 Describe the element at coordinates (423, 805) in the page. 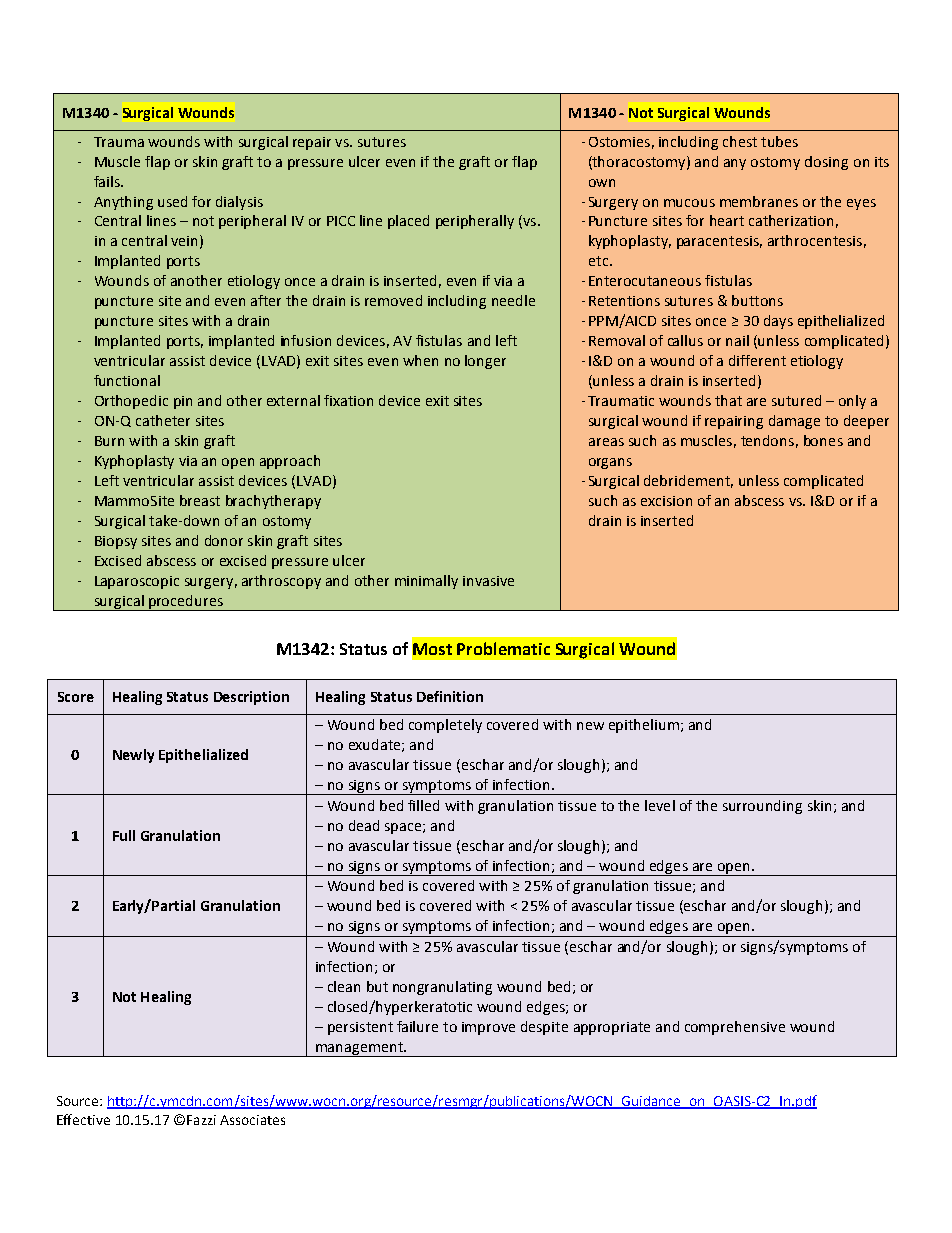

I see `filled` at that location.
